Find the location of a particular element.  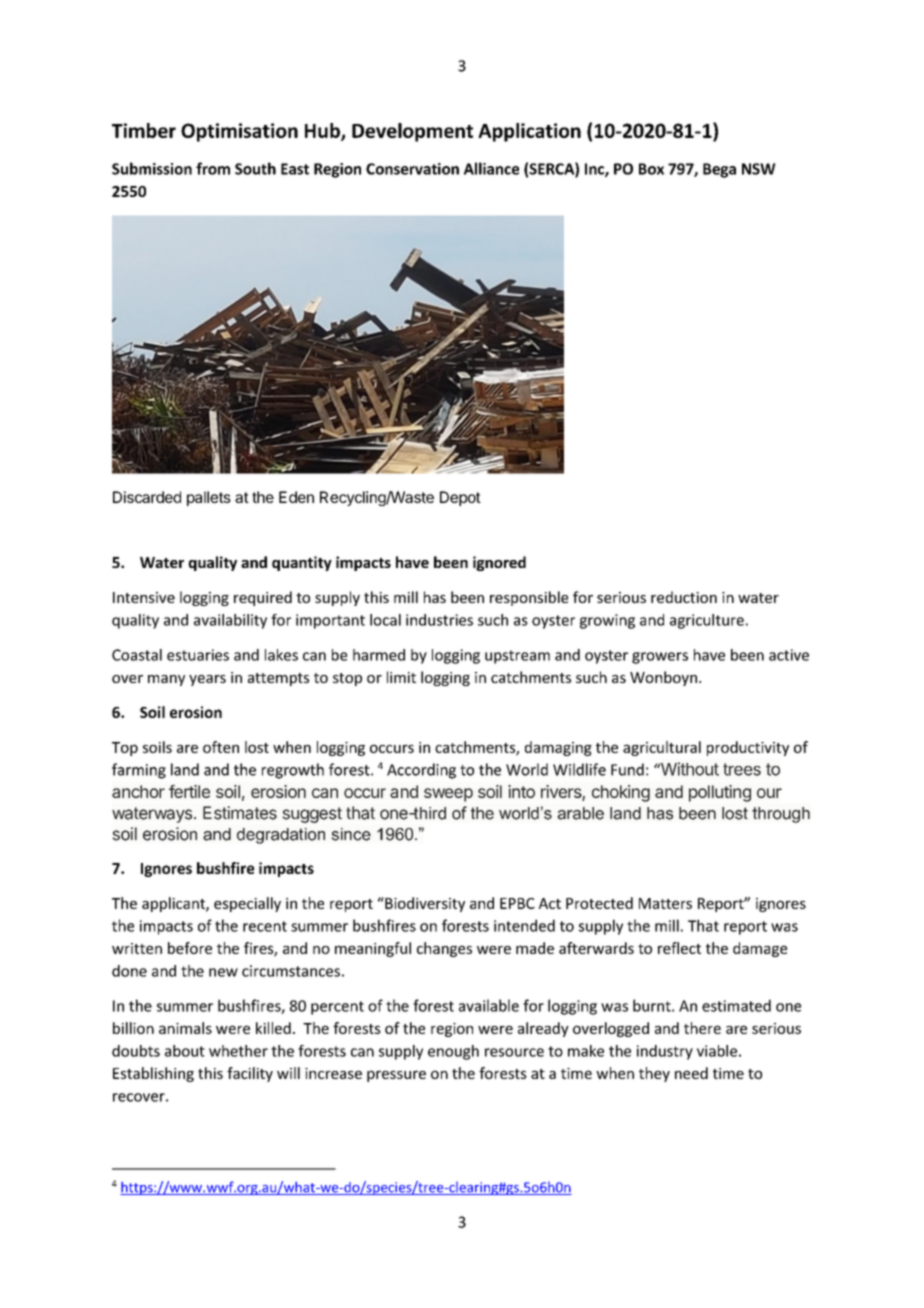

about is located at coordinates (185, 1051).
